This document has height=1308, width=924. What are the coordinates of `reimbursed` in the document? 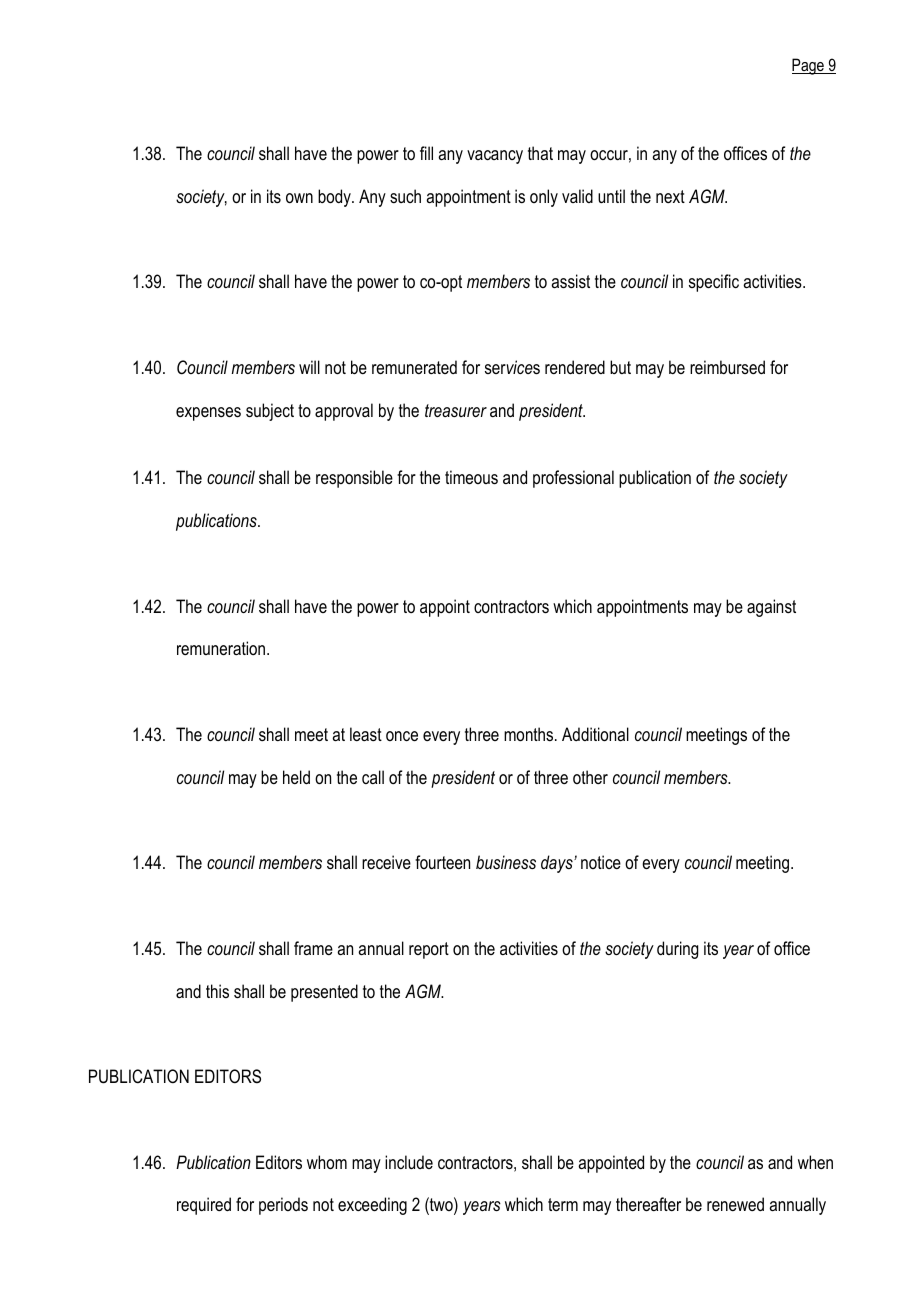 It's located at (727, 367).
